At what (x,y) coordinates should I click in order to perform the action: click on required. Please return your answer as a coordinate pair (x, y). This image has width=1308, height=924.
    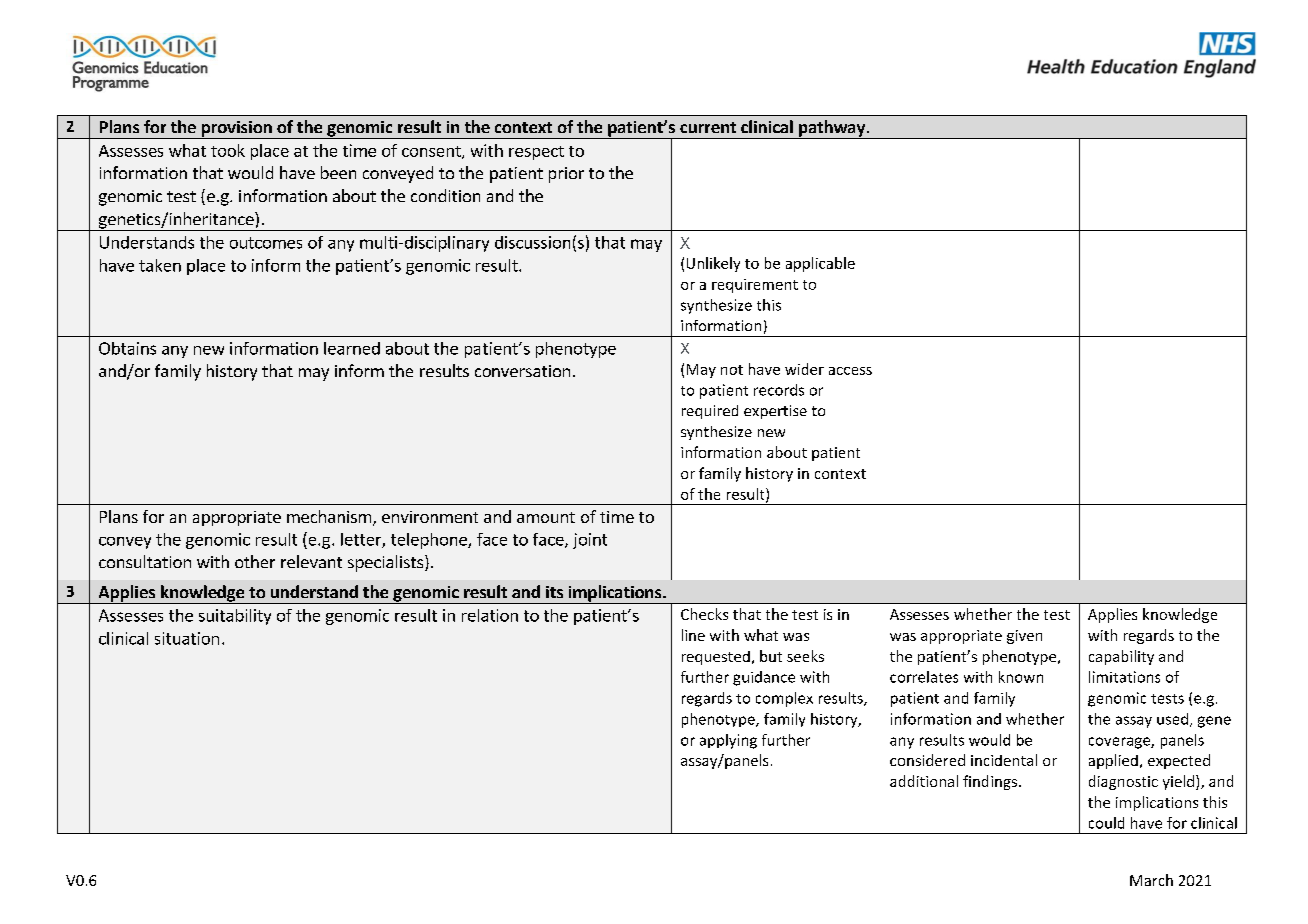
    Looking at the image, I should click on (710, 412).
